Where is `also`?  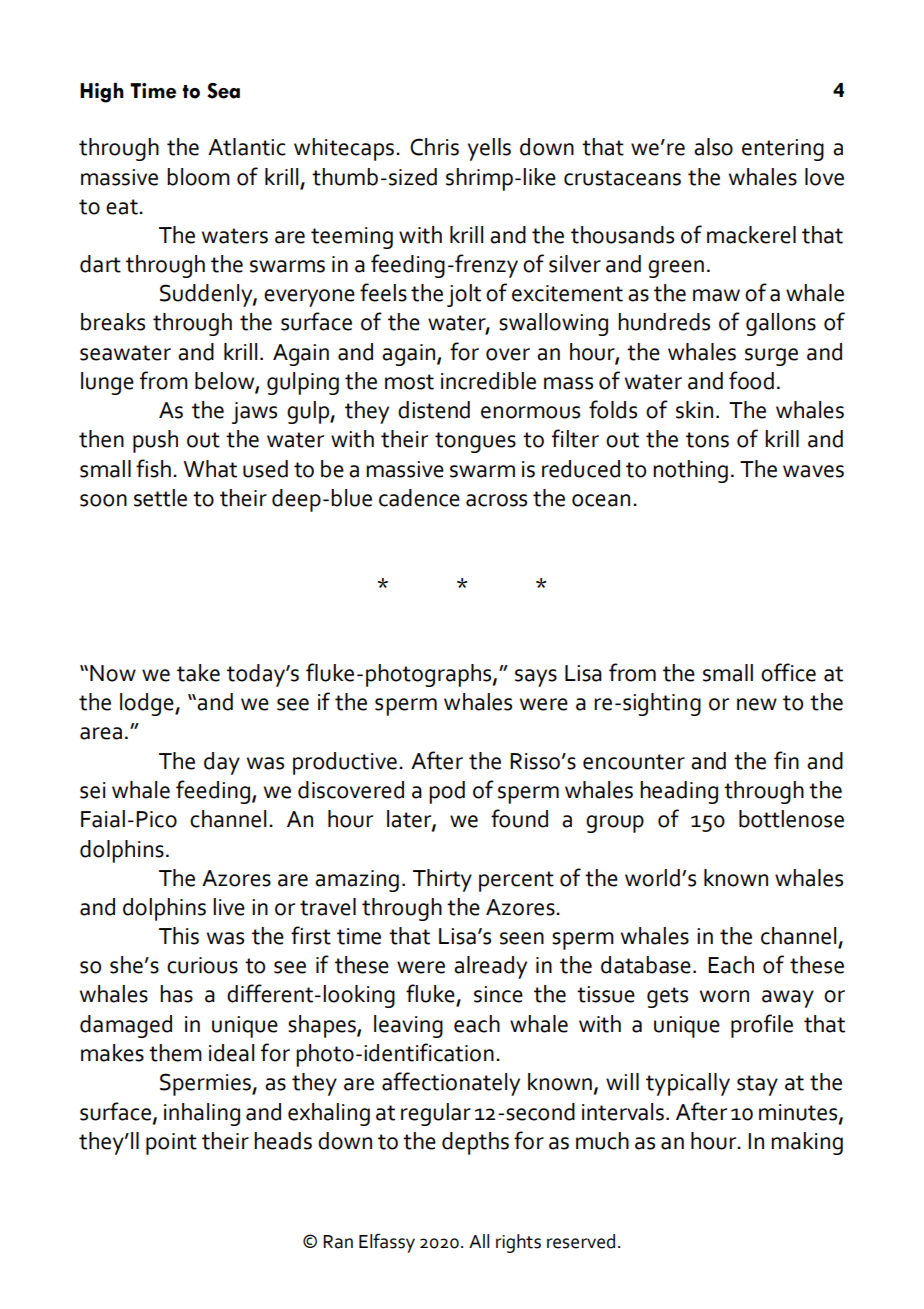 also is located at coordinates (713, 147).
